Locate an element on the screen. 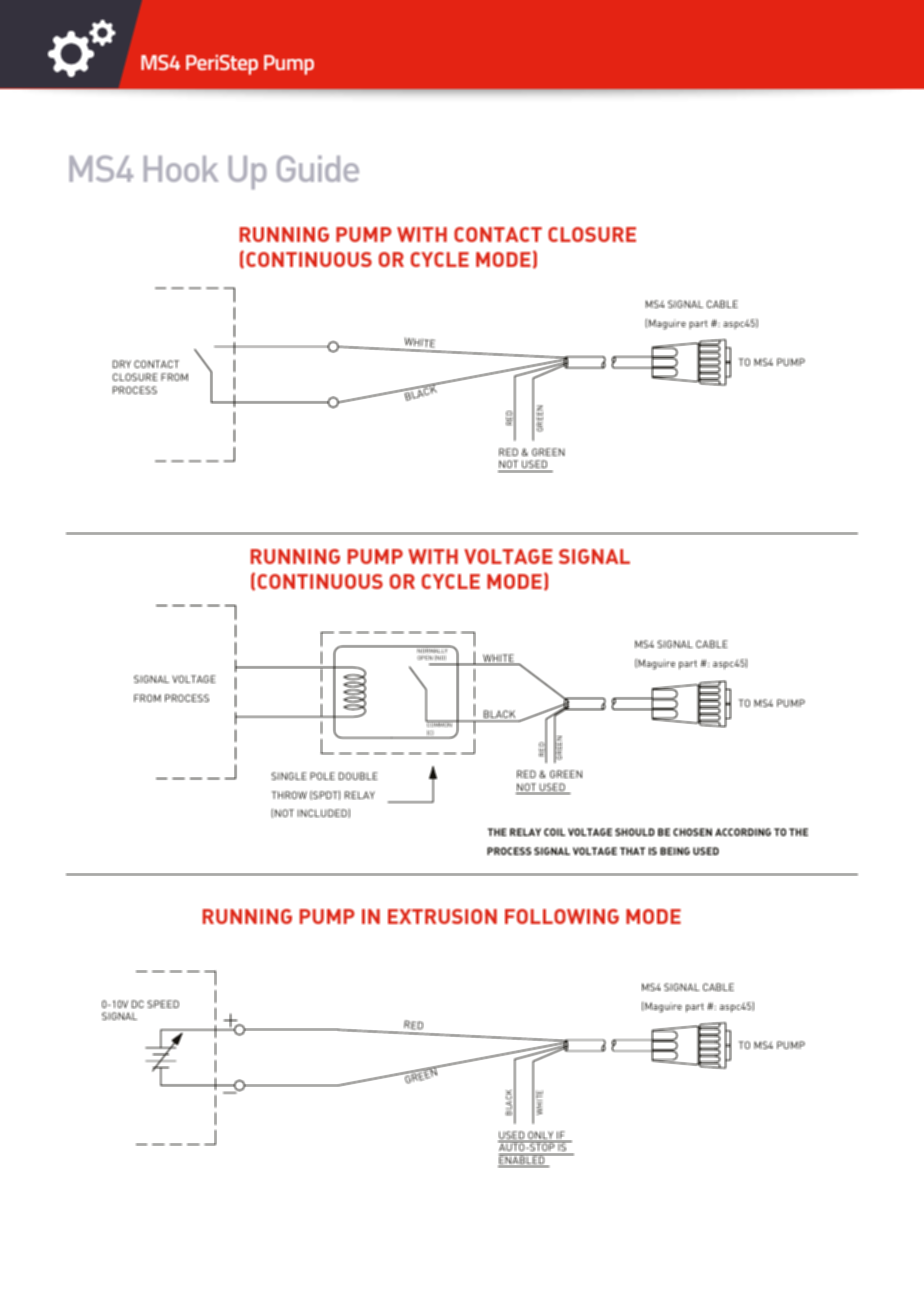 This screenshot has width=924, height=1308. THROW is located at coordinates (289, 795).
